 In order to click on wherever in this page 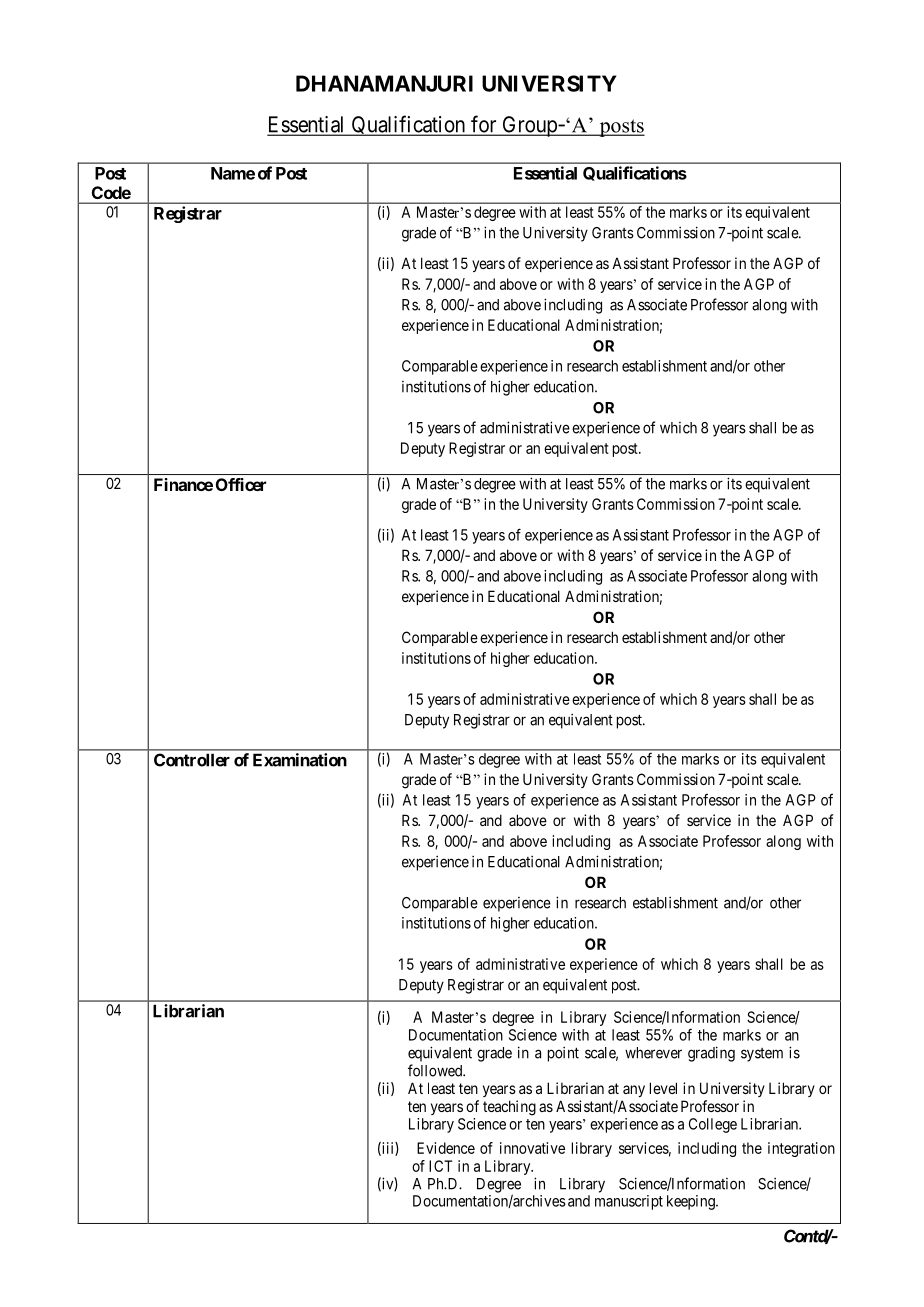, I will do `click(653, 1053)`.
